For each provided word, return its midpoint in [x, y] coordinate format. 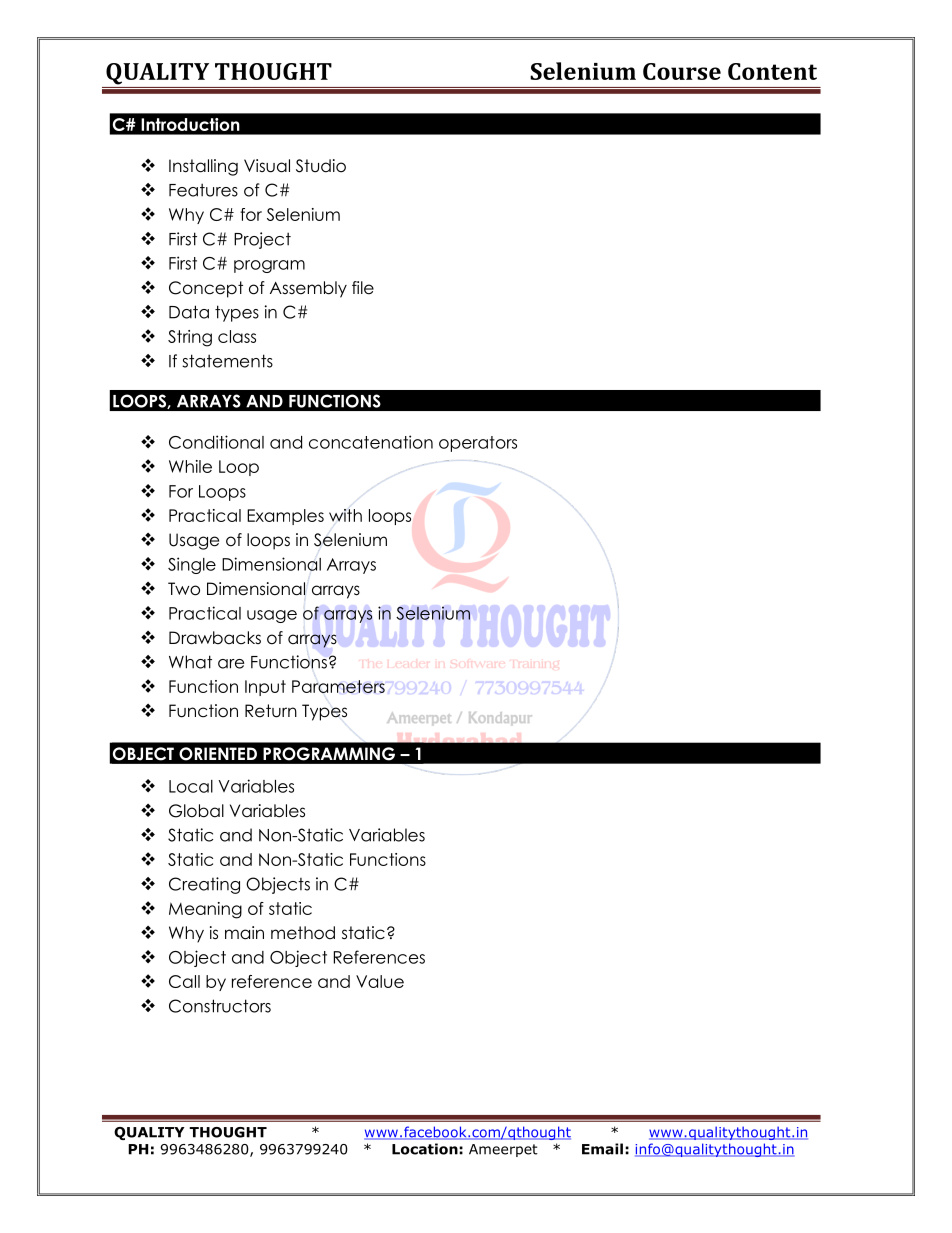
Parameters [338, 686]
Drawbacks [215, 638]
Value [380, 981]
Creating [204, 885]
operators [478, 444]
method [303, 933]
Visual [267, 166]
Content [772, 71]
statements [227, 361]
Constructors [220, 1006]
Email [602, 1149]
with [345, 515]
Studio [321, 166]
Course [682, 71]
